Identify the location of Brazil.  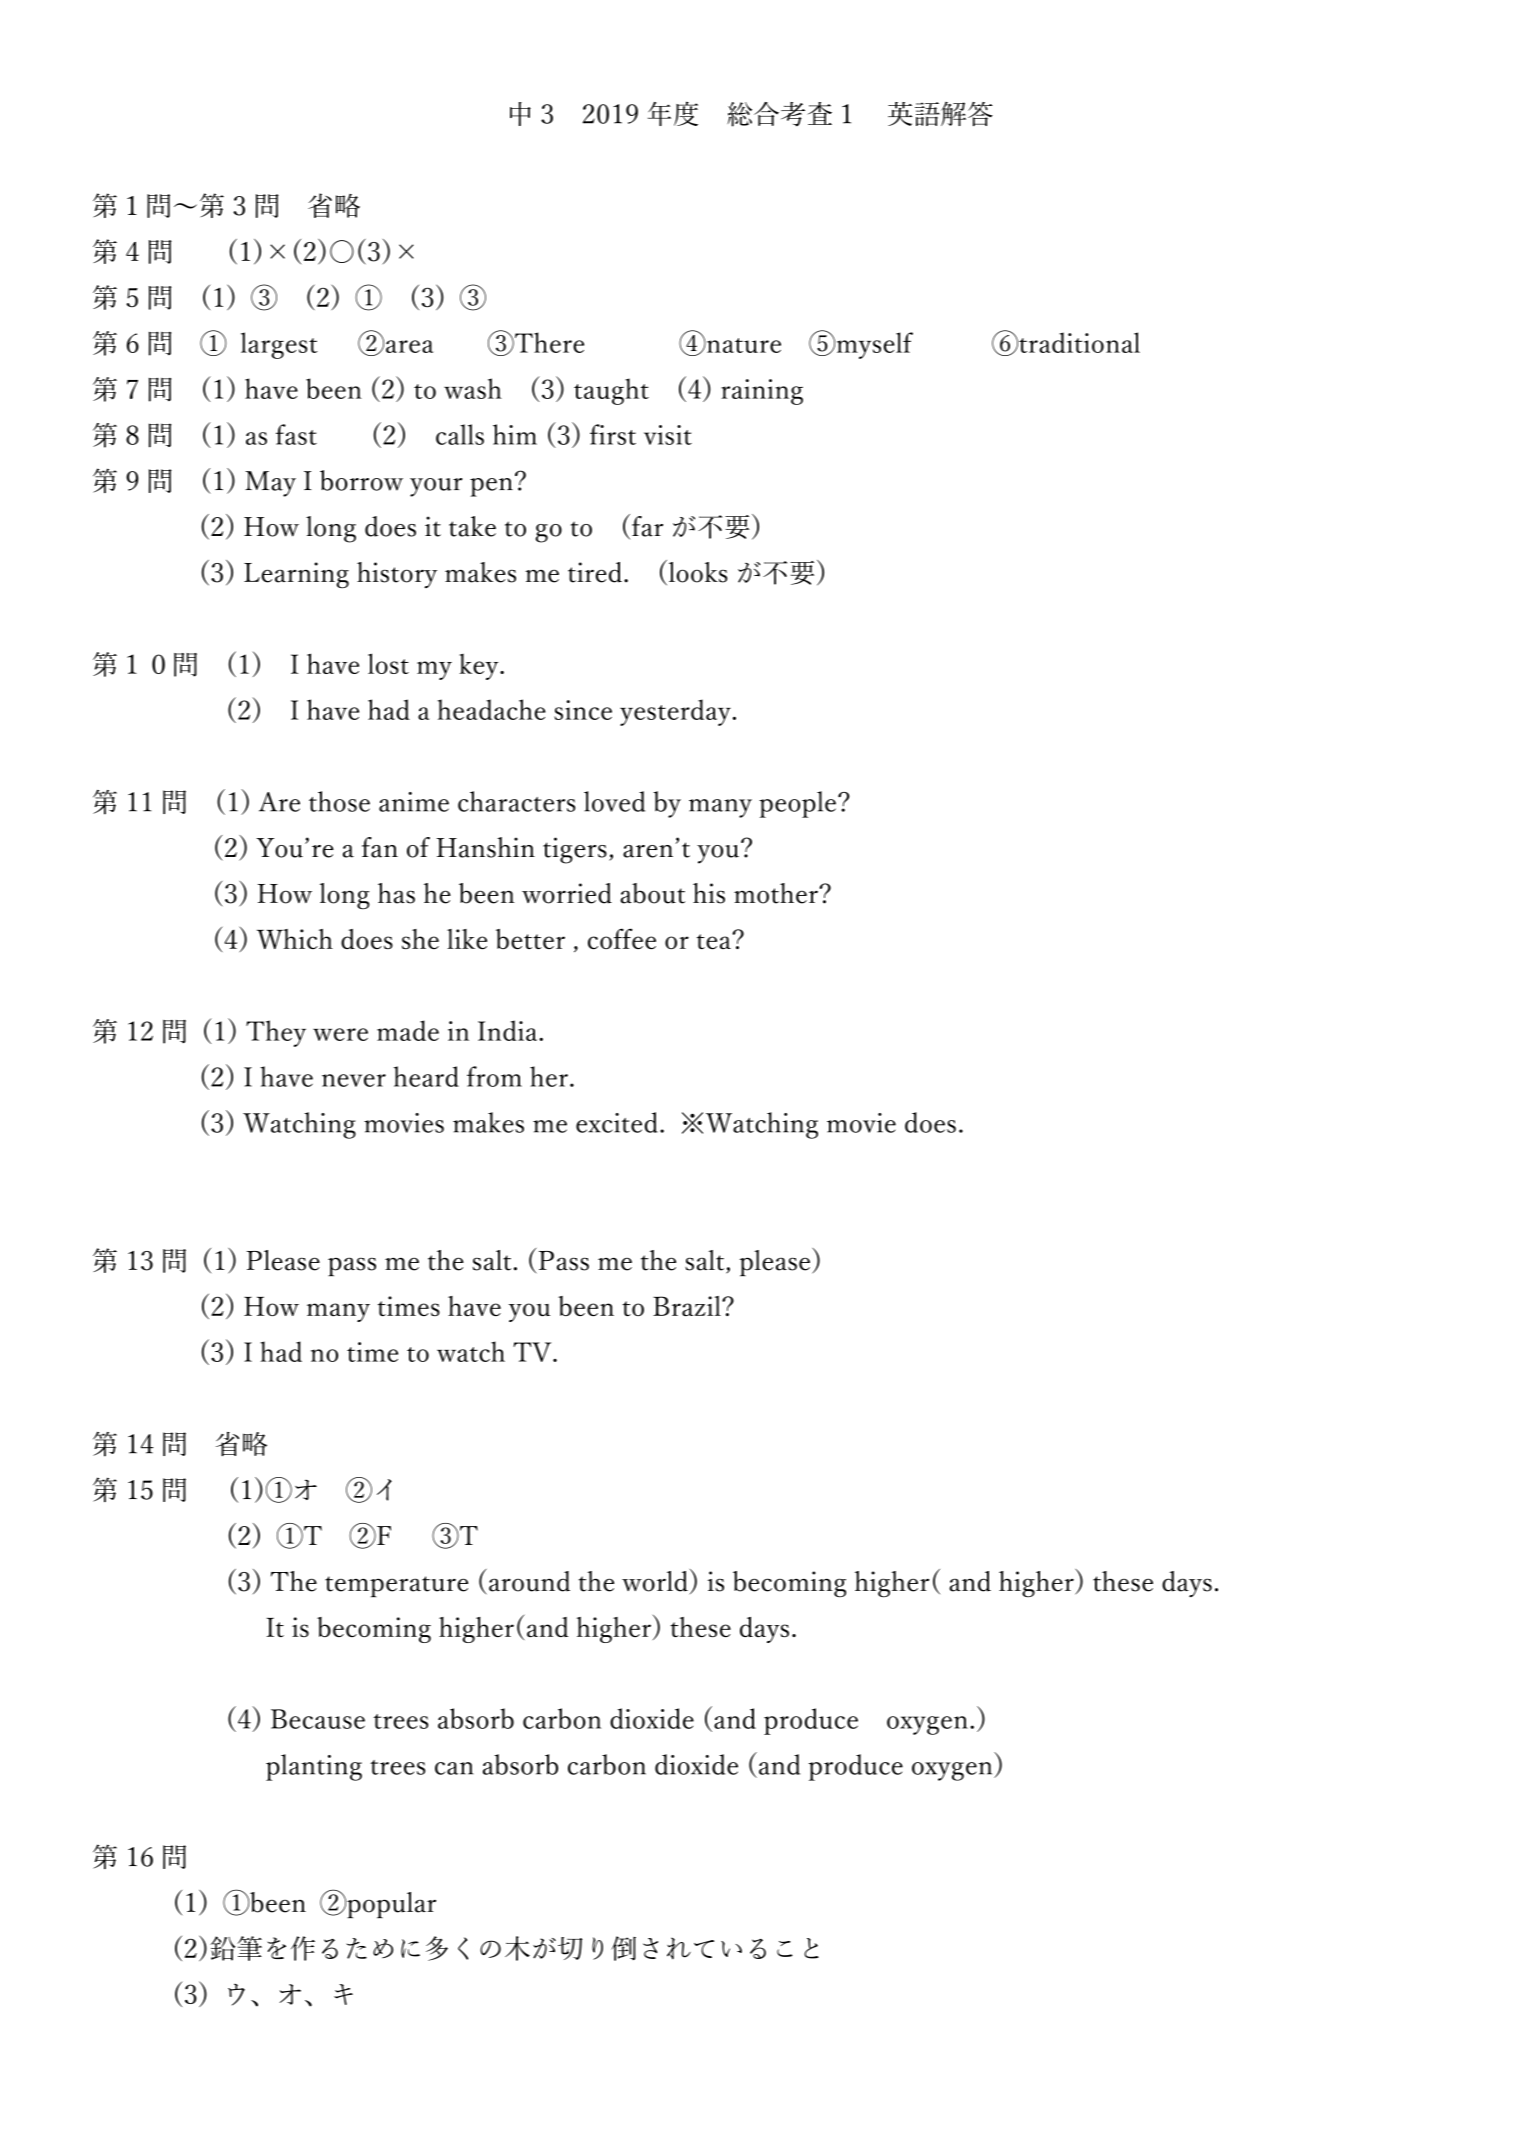
(688, 1306).
